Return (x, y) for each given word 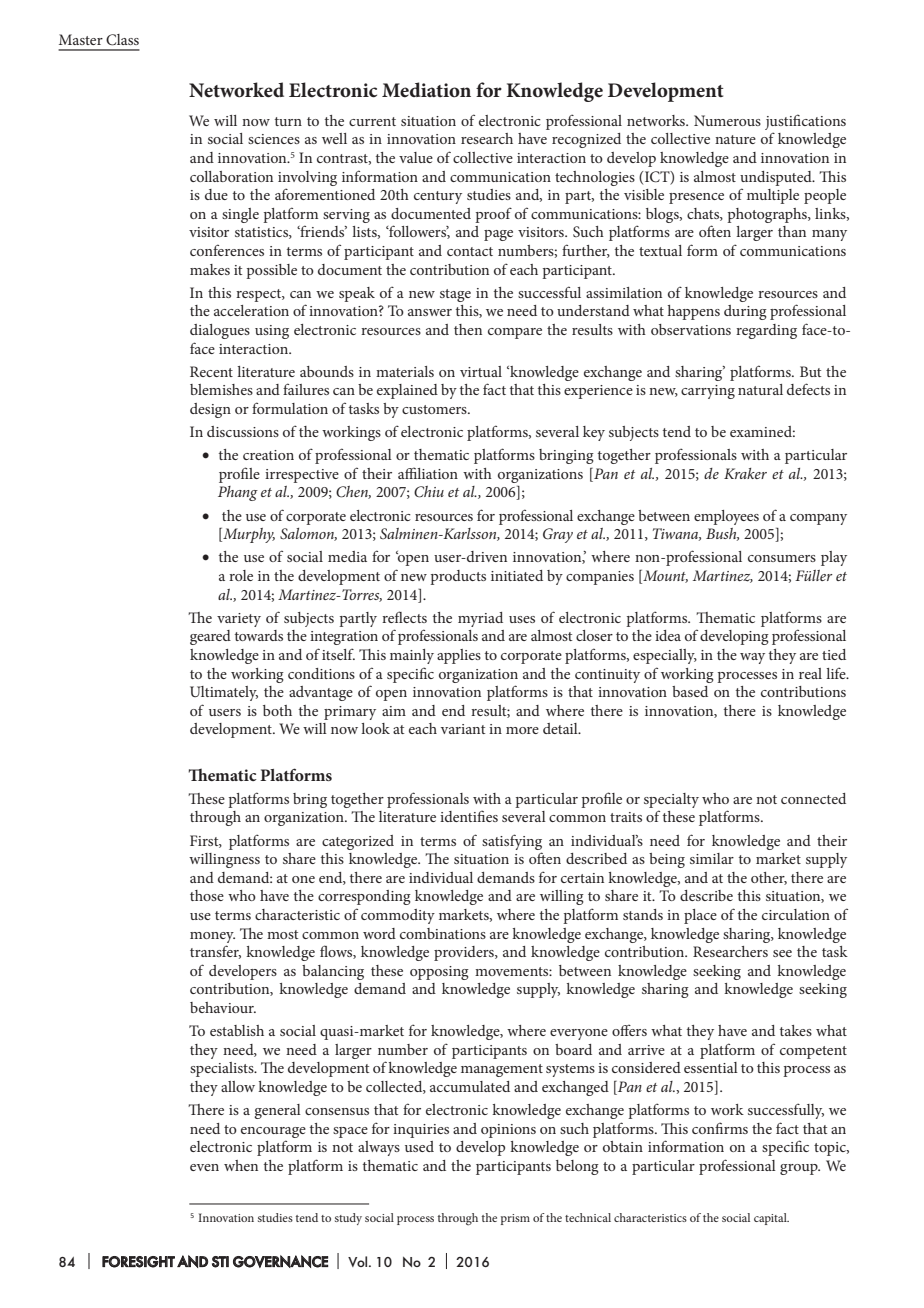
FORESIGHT (138, 1262)
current (372, 121)
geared (210, 637)
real (810, 673)
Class (122, 40)
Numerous (727, 120)
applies (459, 656)
